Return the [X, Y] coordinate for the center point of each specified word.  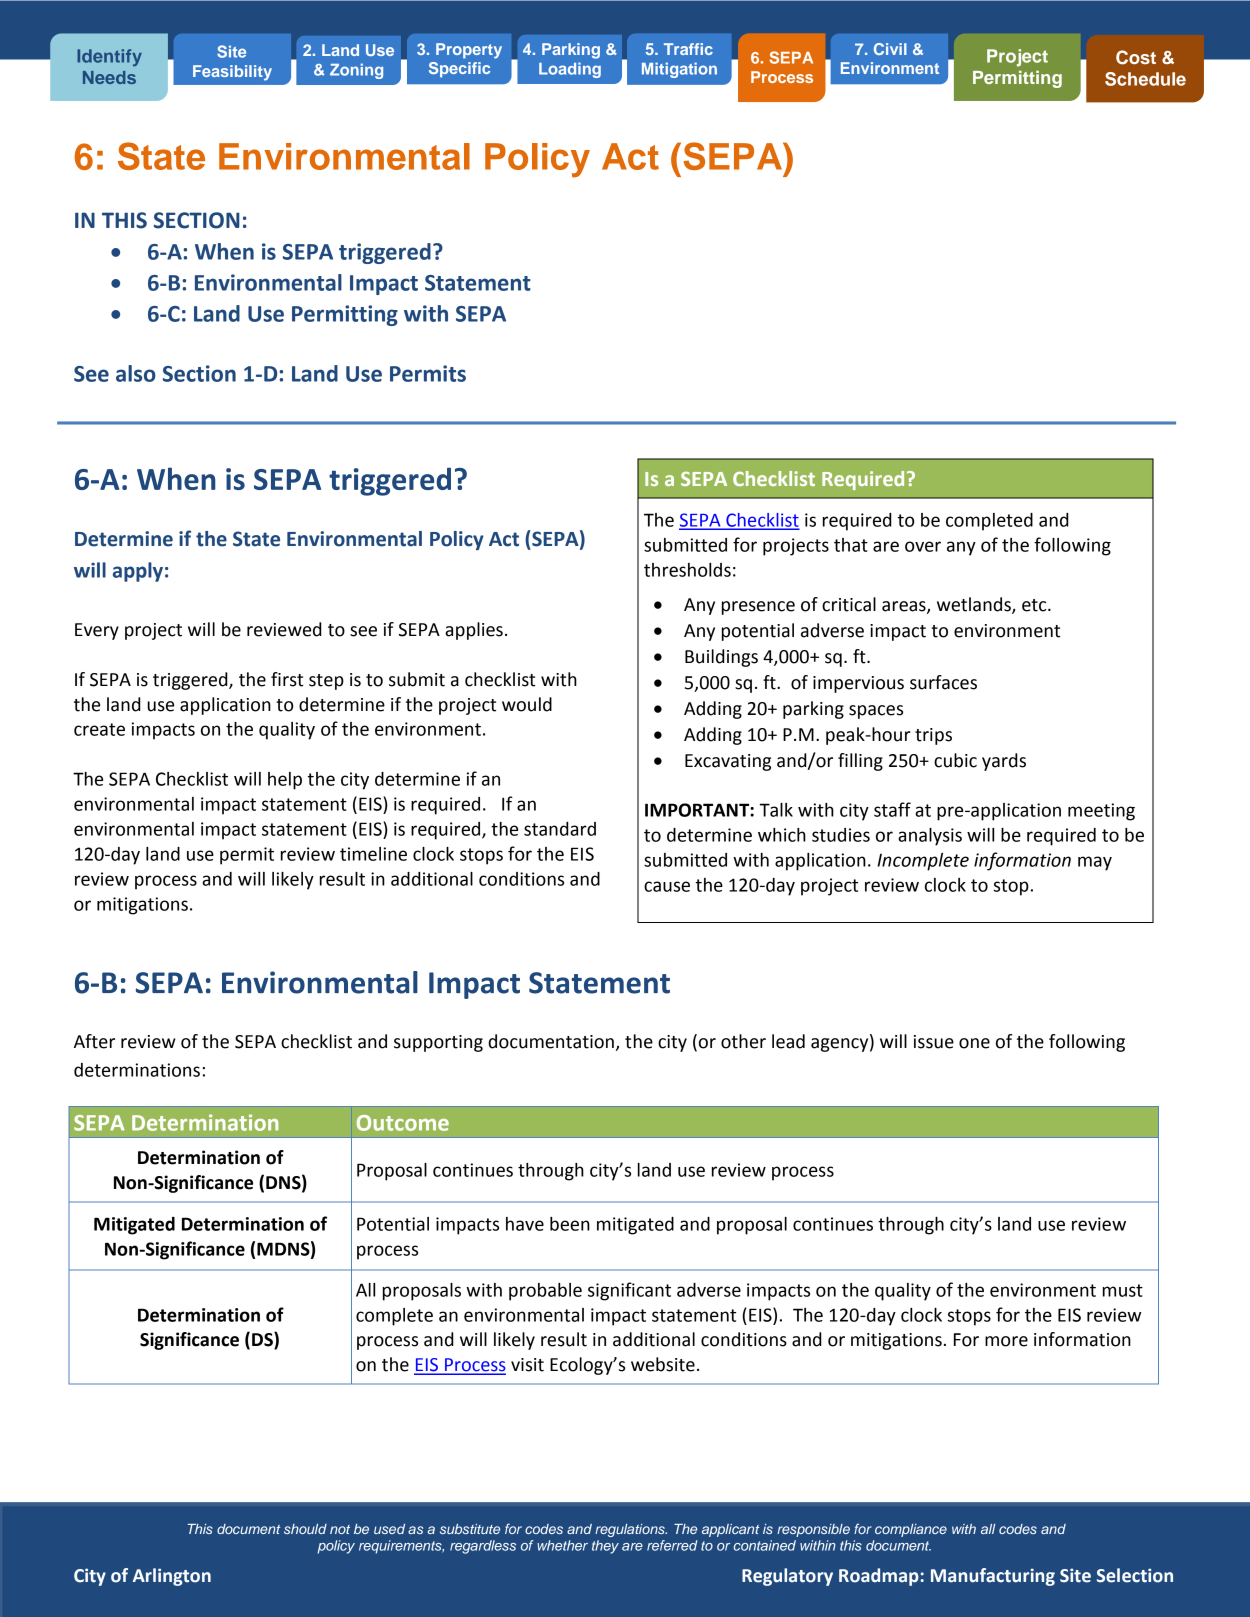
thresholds [687, 570]
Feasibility [232, 73]
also [136, 373]
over [923, 546]
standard [560, 829]
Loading [570, 70]
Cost [1136, 57]
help [285, 781]
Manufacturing [993, 1577]
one [974, 1043]
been [570, 1224]
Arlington [172, 1577]
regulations [631, 1530]
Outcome [403, 1123]
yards [1004, 762]
